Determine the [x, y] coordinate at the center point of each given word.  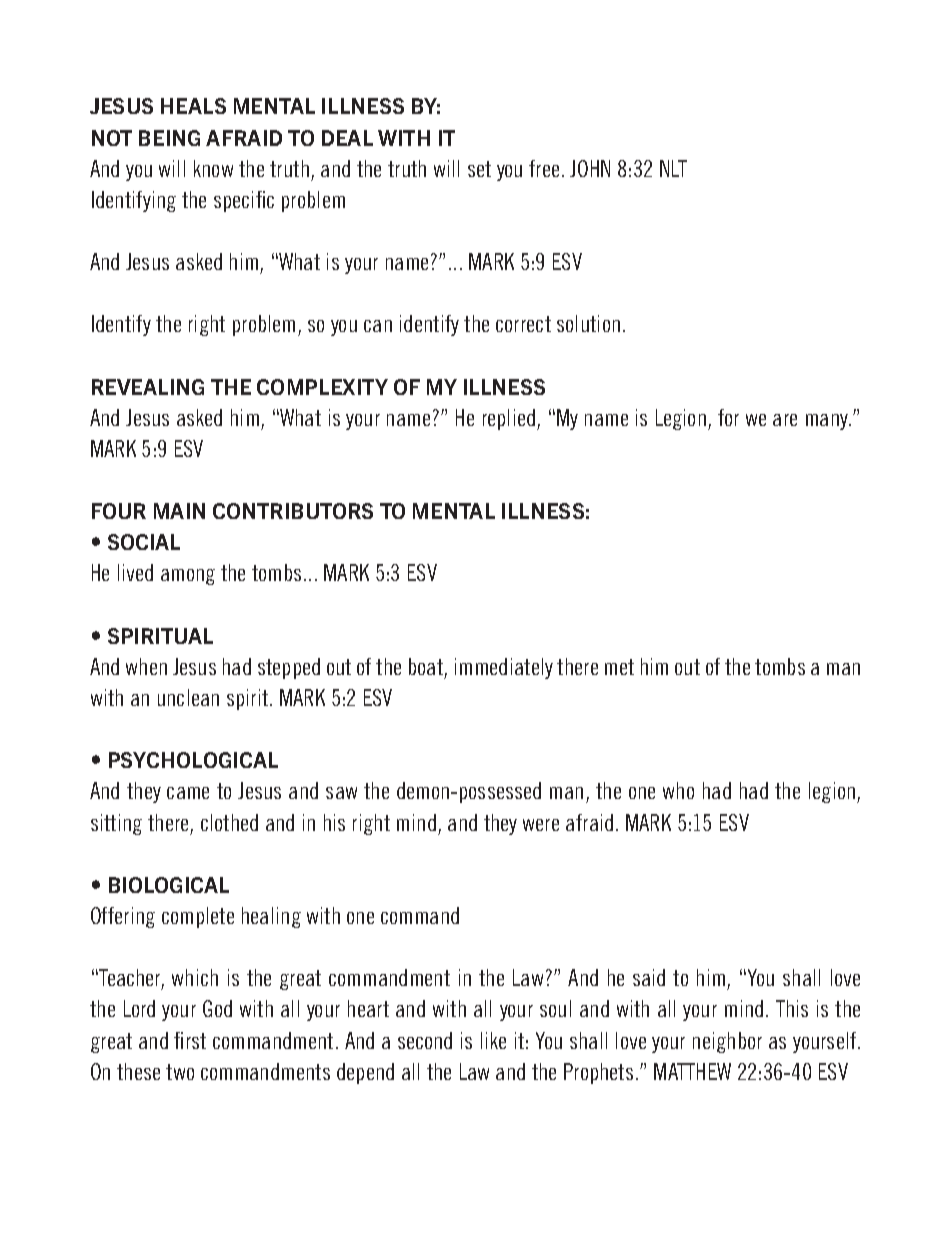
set [479, 169]
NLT [673, 168]
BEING [169, 138]
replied [510, 419]
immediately [504, 668]
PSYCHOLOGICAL [193, 760]
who [678, 790]
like [493, 1040]
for [728, 417]
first [190, 1040]
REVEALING [148, 387]
